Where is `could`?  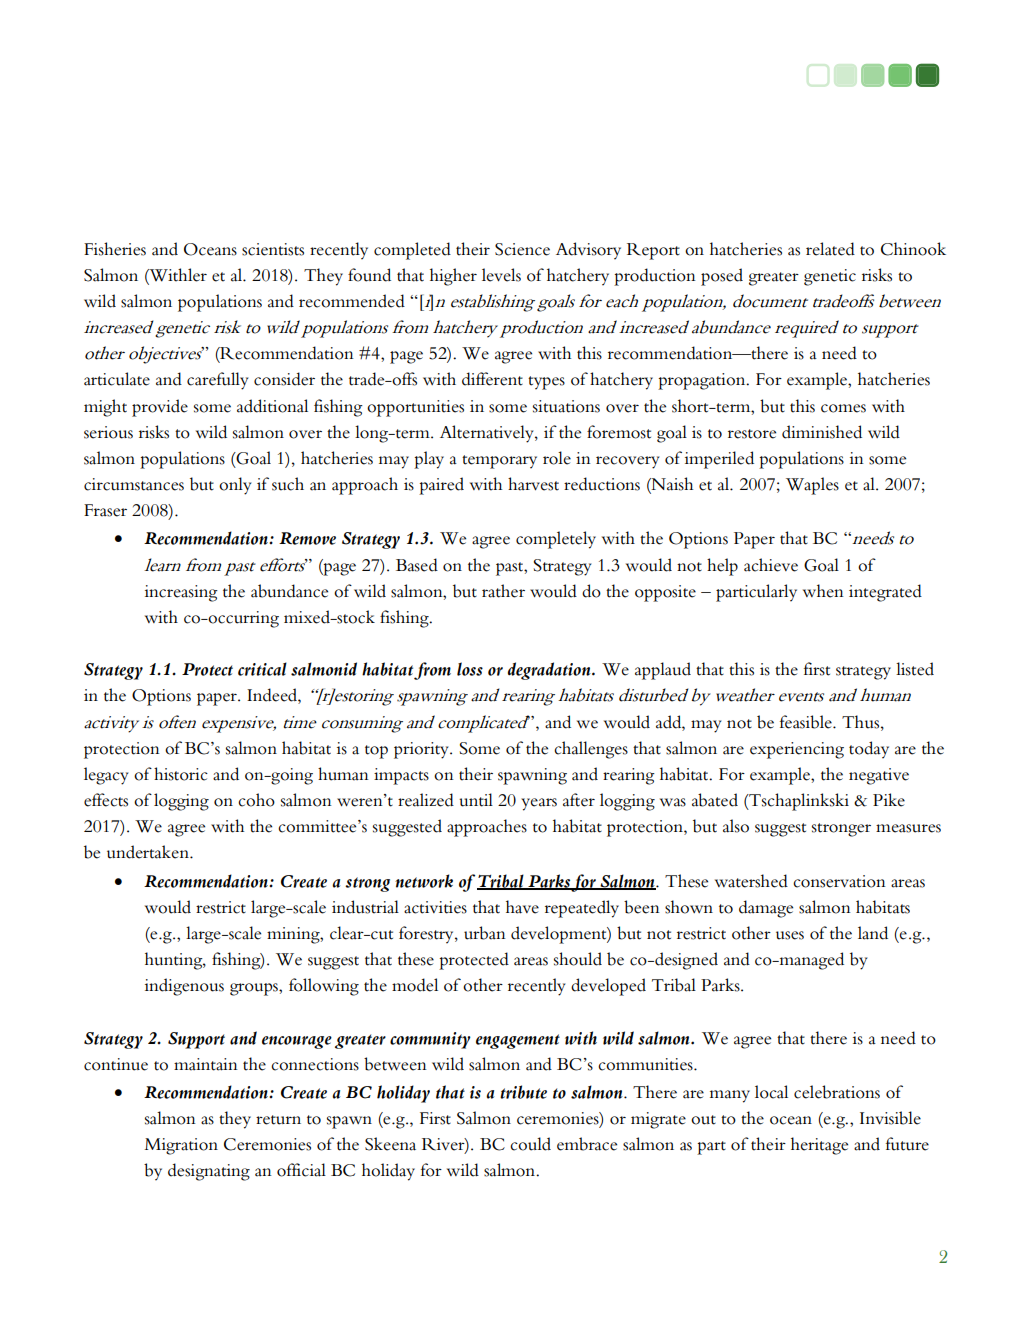 could is located at coordinates (530, 1144).
